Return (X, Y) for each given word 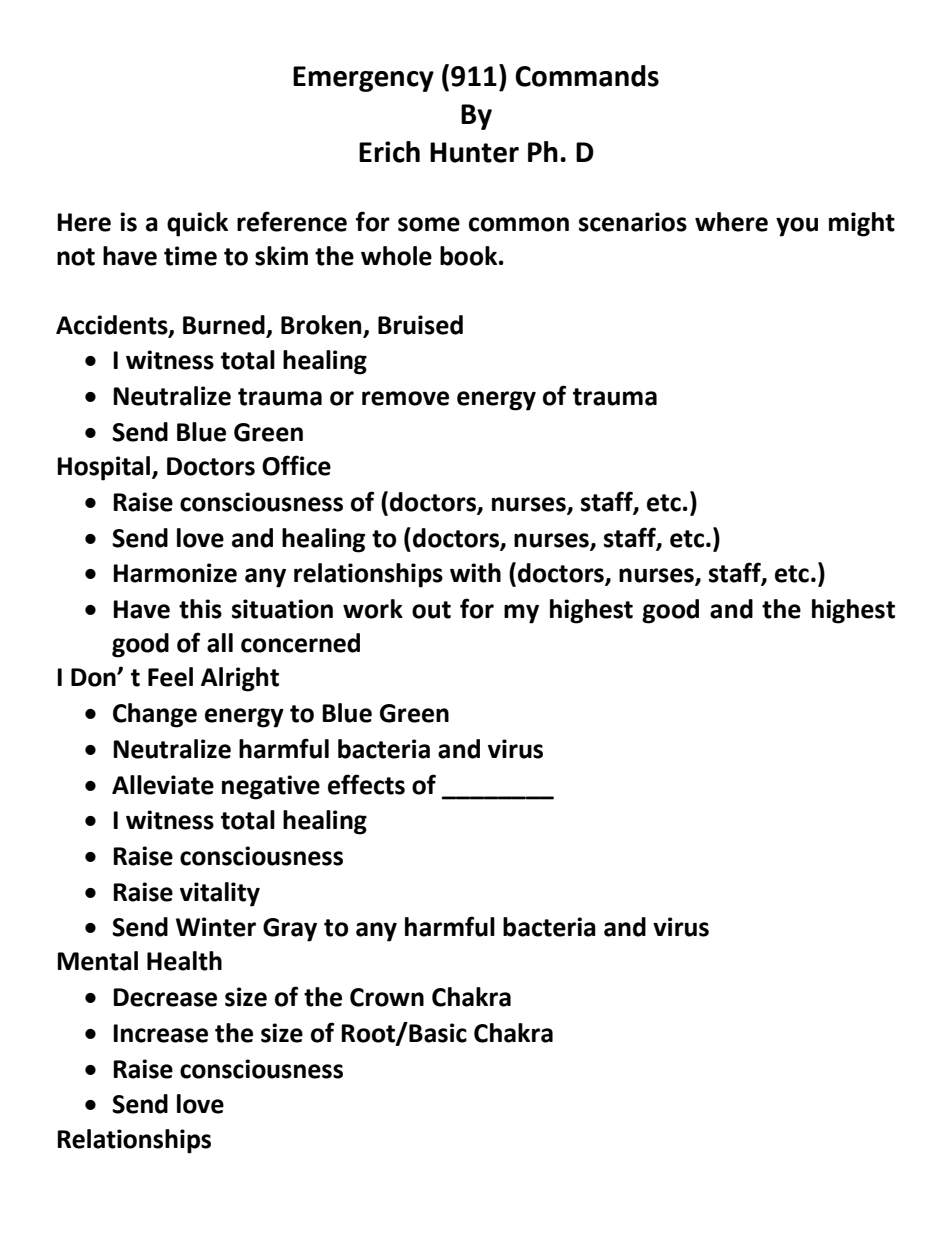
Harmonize (175, 573)
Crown (387, 997)
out (431, 610)
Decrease (165, 997)
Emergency (363, 79)
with (475, 573)
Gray (290, 930)
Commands (587, 76)
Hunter (474, 152)
